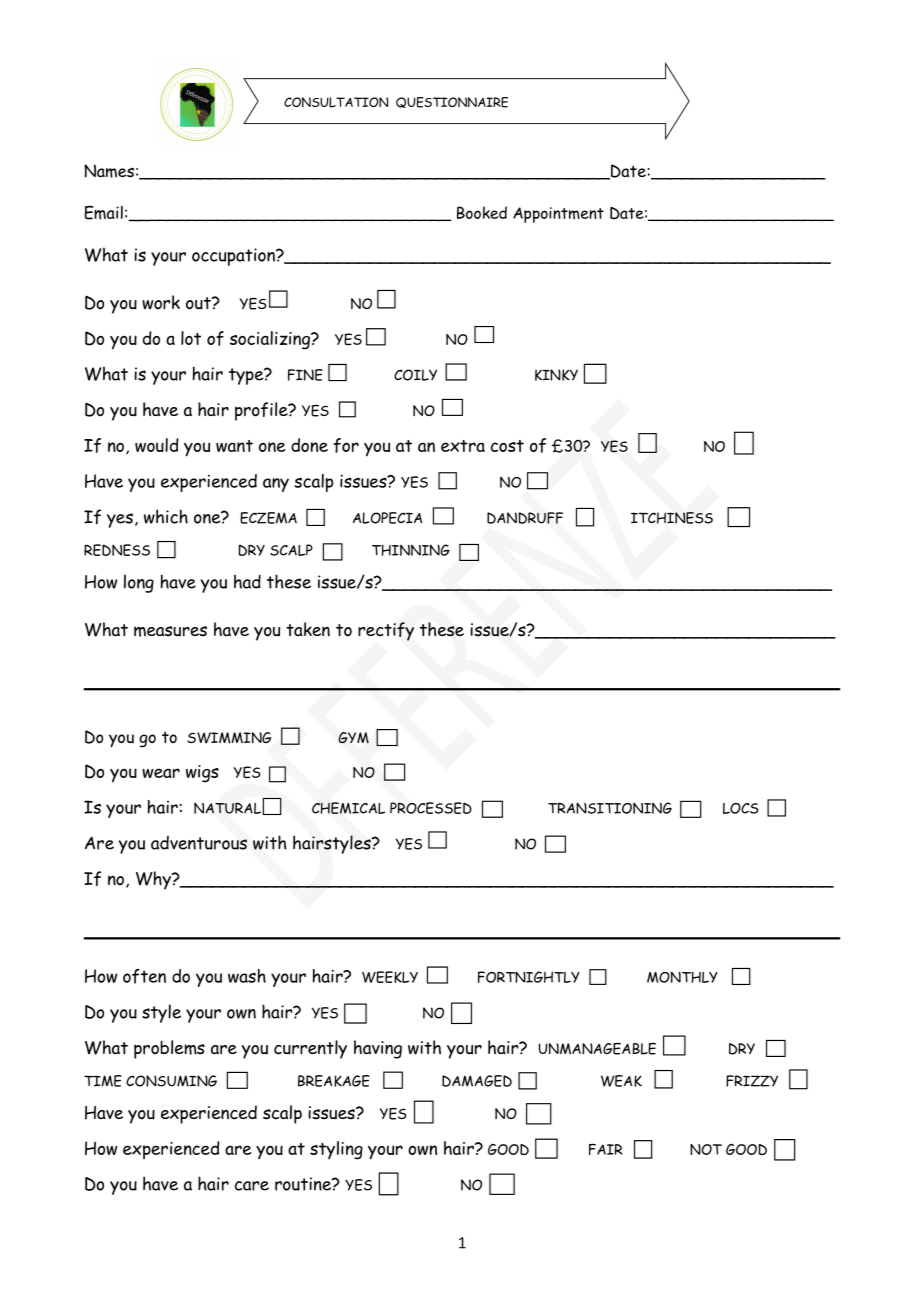 This image has height=1308, width=924. What do you see at coordinates (672, 518) in the image?
I see `ITCHINESS` at bounding box center [672, 518].
